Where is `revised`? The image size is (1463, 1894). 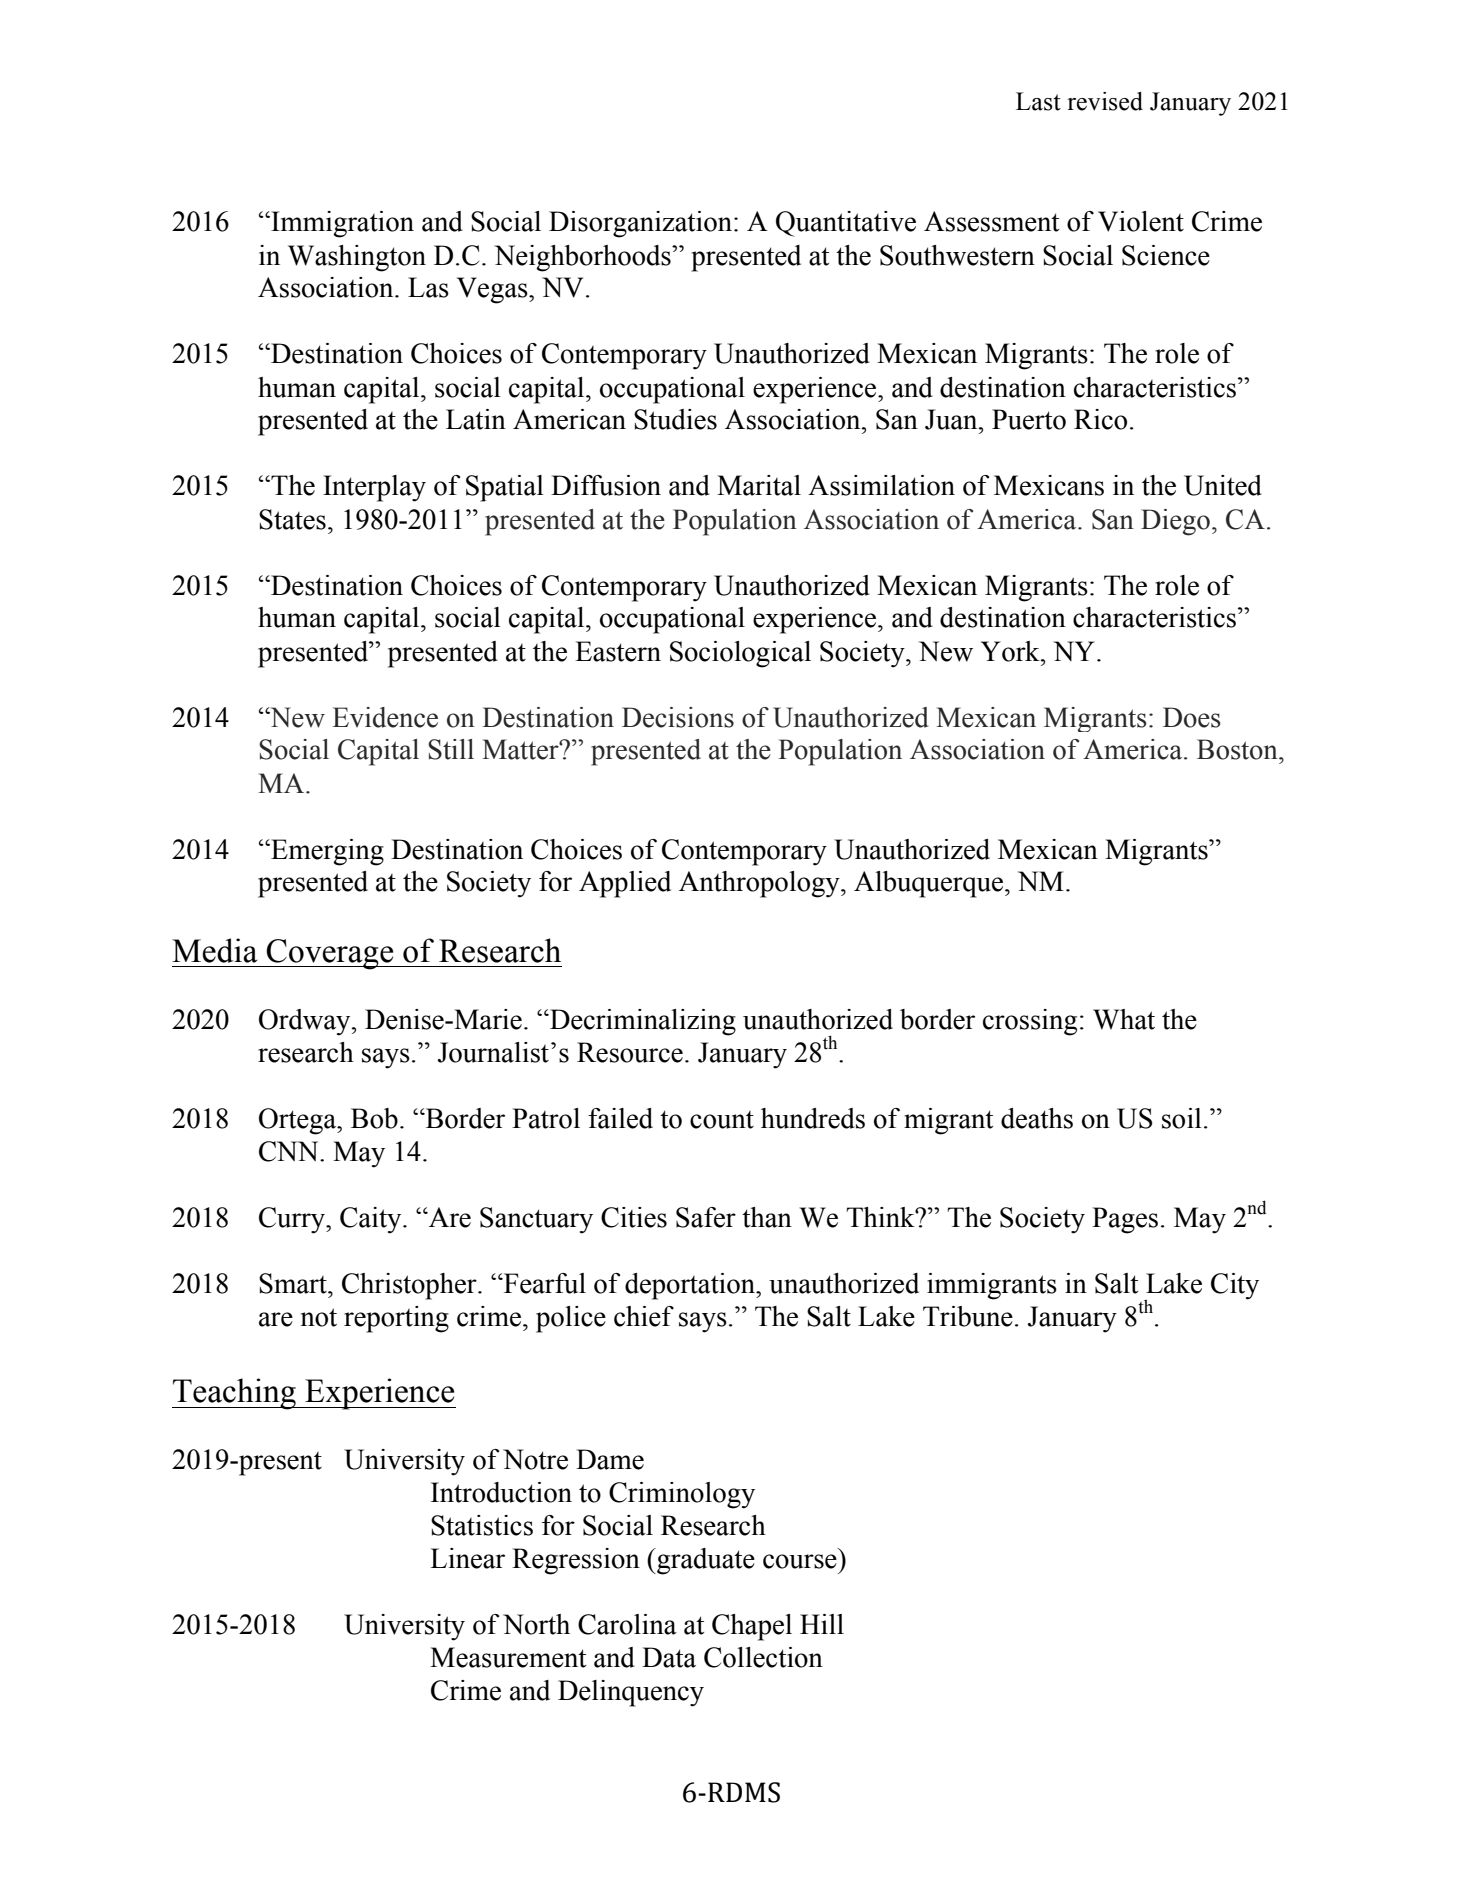 revised is located at coordinates (1105, 101).
